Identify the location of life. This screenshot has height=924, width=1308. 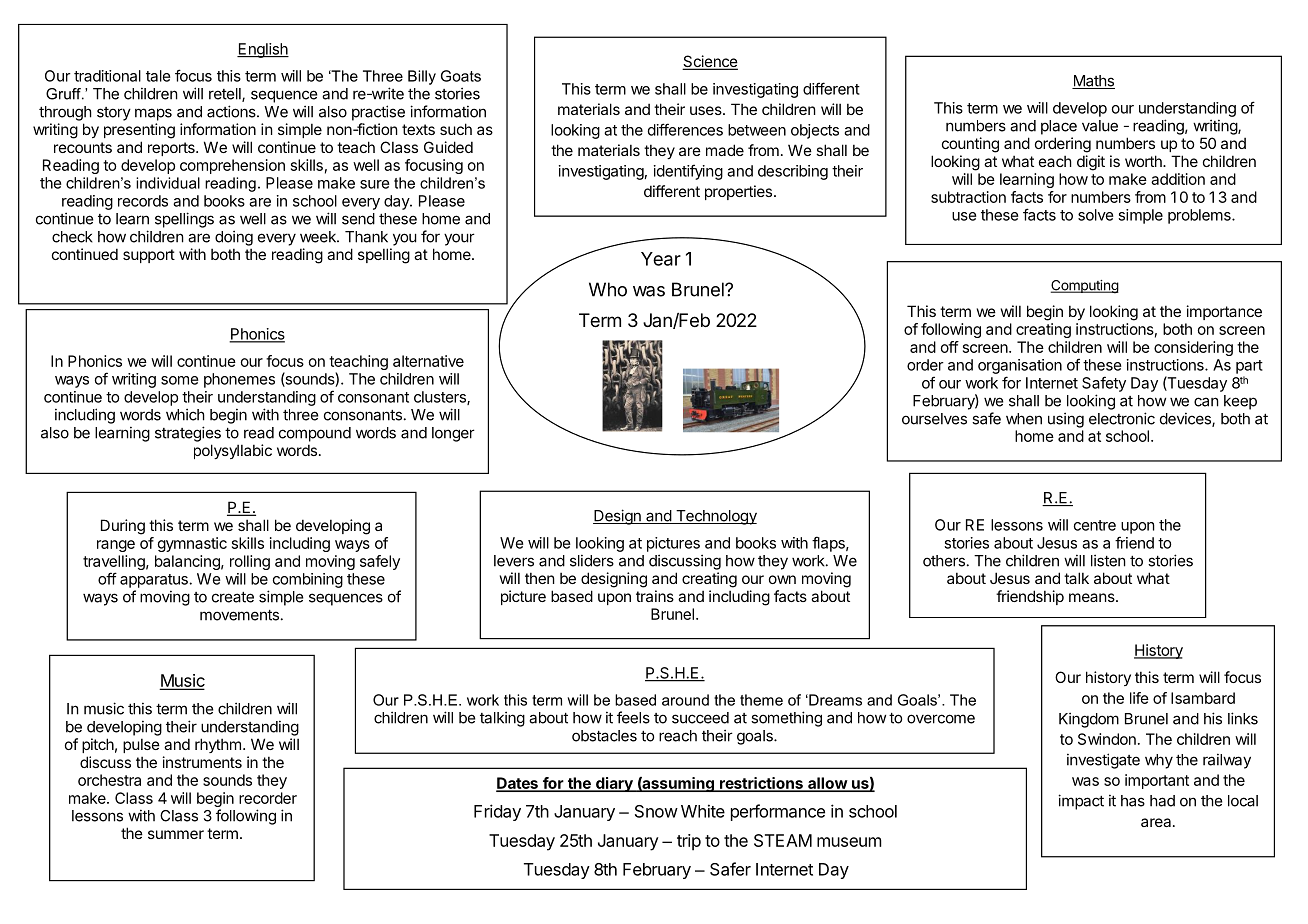
(1139, 698).
